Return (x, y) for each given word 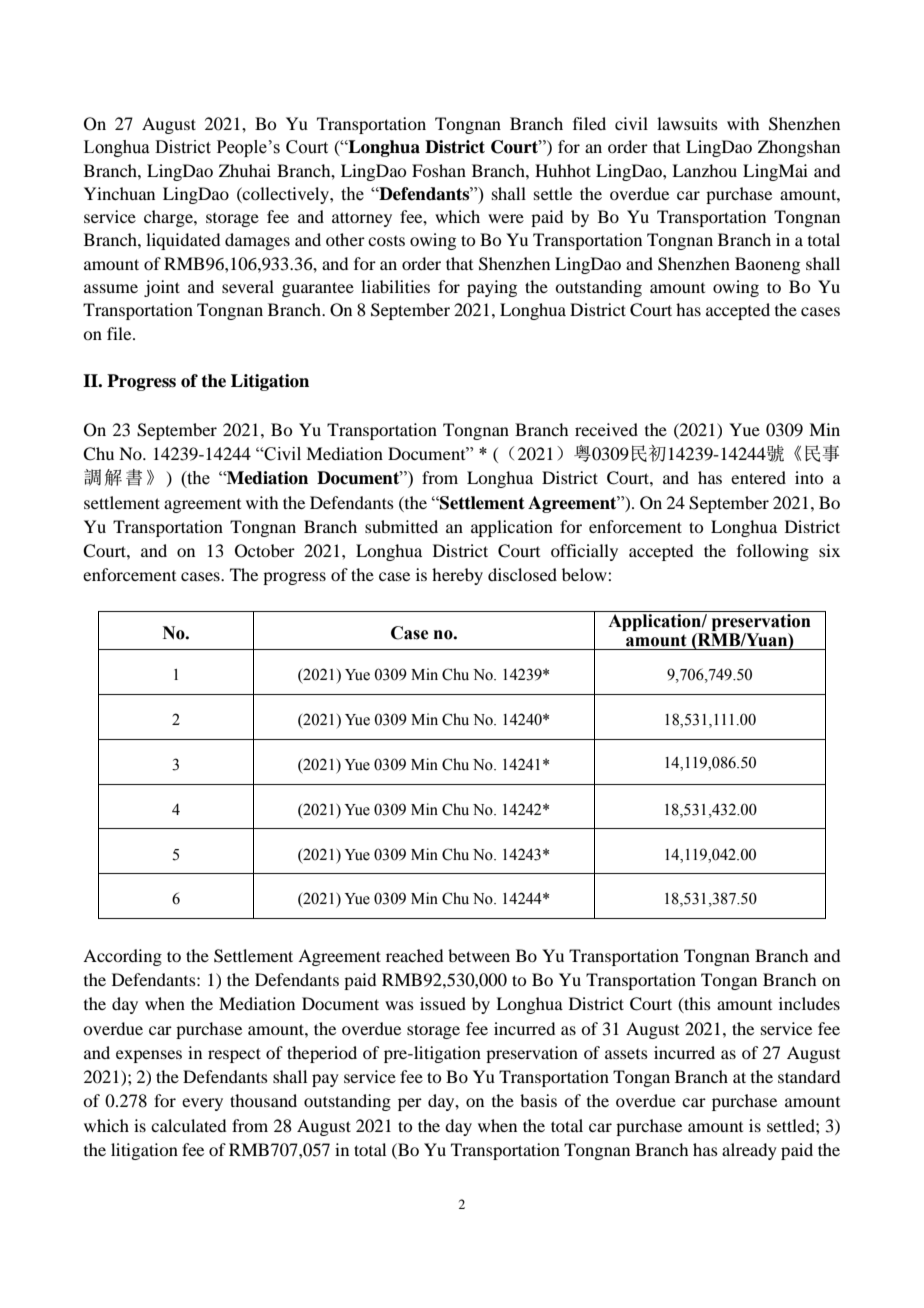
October (265, 551)
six (829, 550)
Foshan (439, 170)
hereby (457, 576)
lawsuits (687, 123)
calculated (188, 1125)
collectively (286, 195)
